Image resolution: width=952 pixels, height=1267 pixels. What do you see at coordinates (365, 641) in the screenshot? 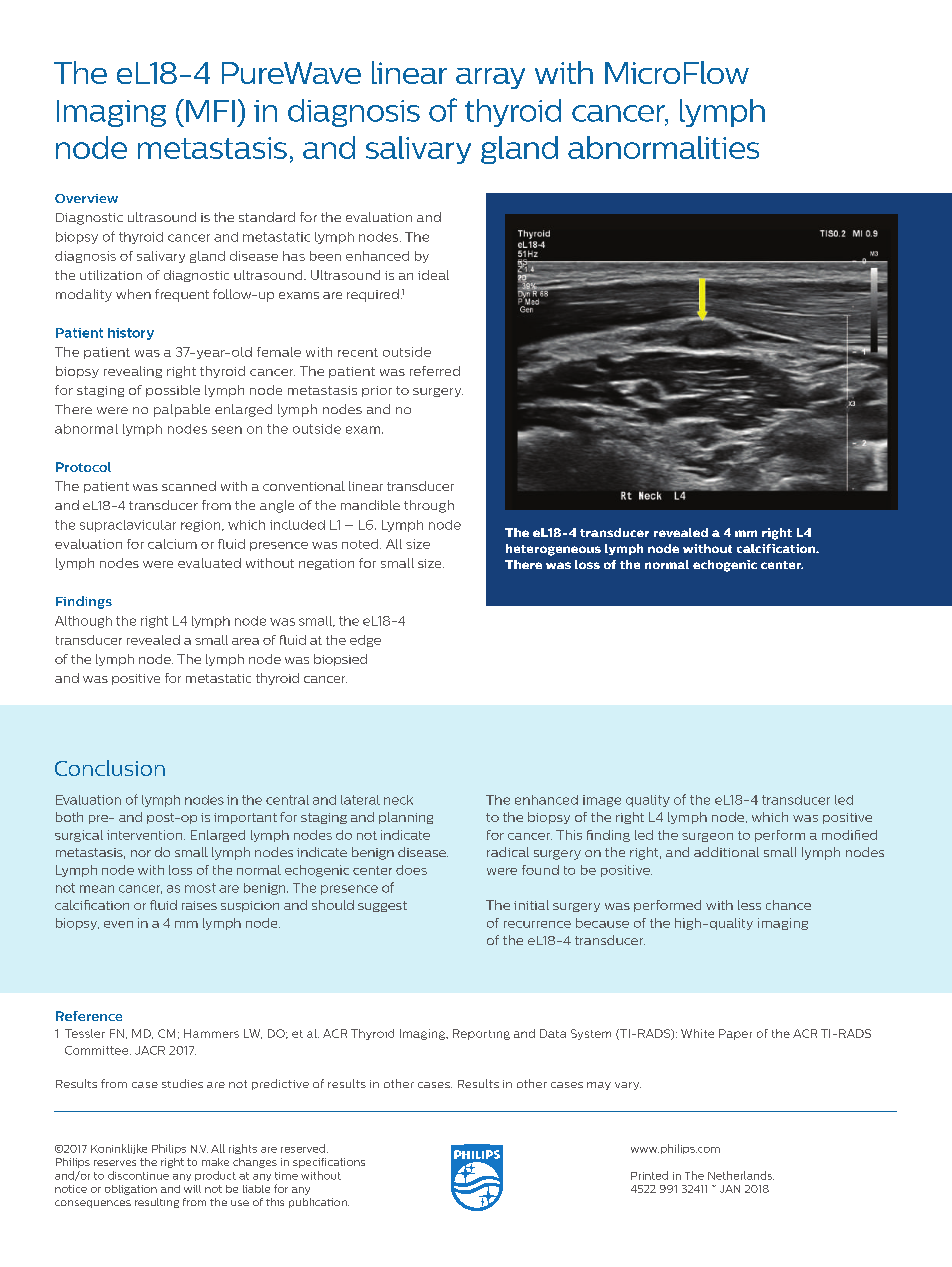
I see `edge` at bounding box center [365, 641].
